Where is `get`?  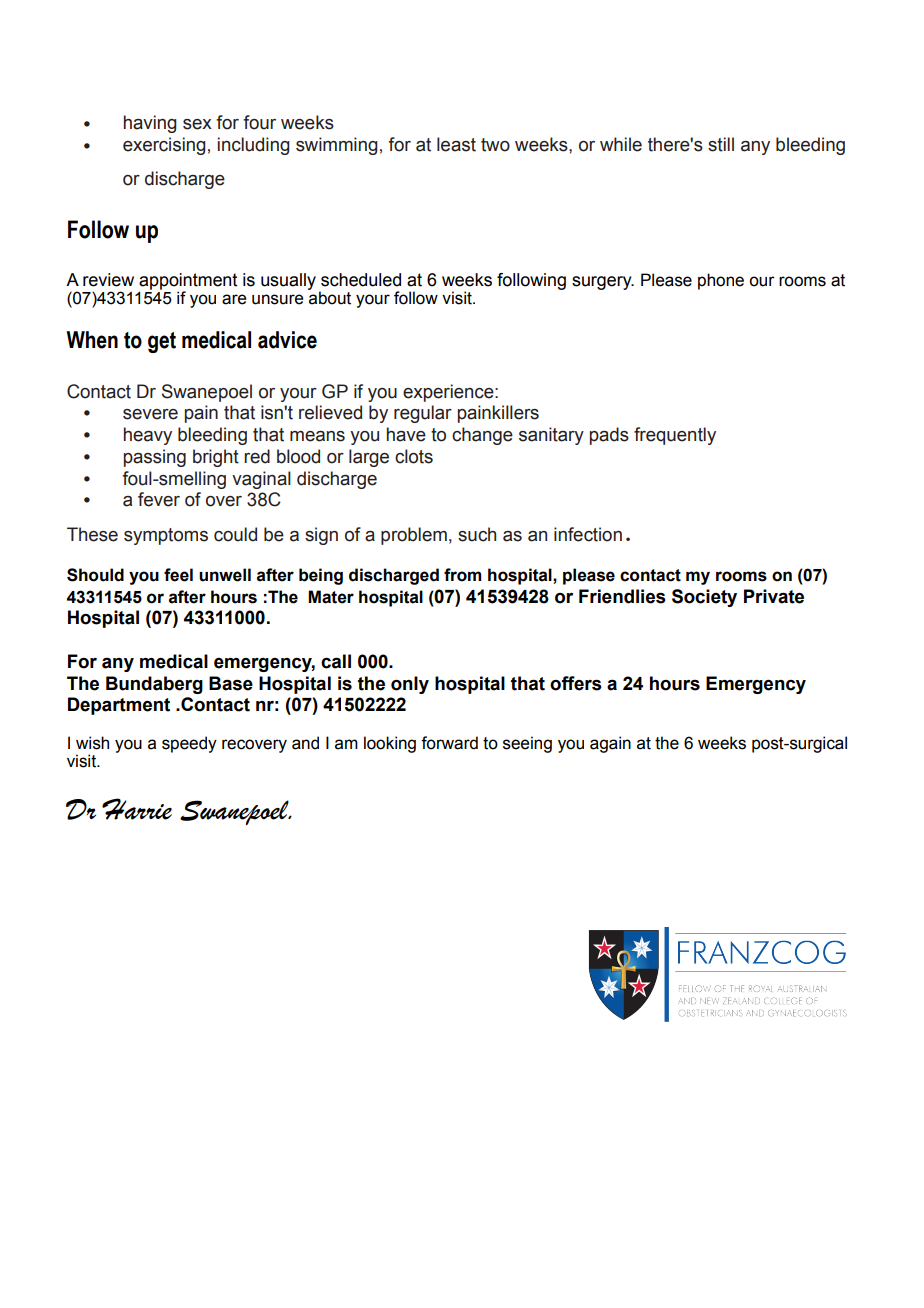 get is located at coordinates (162, 342).
